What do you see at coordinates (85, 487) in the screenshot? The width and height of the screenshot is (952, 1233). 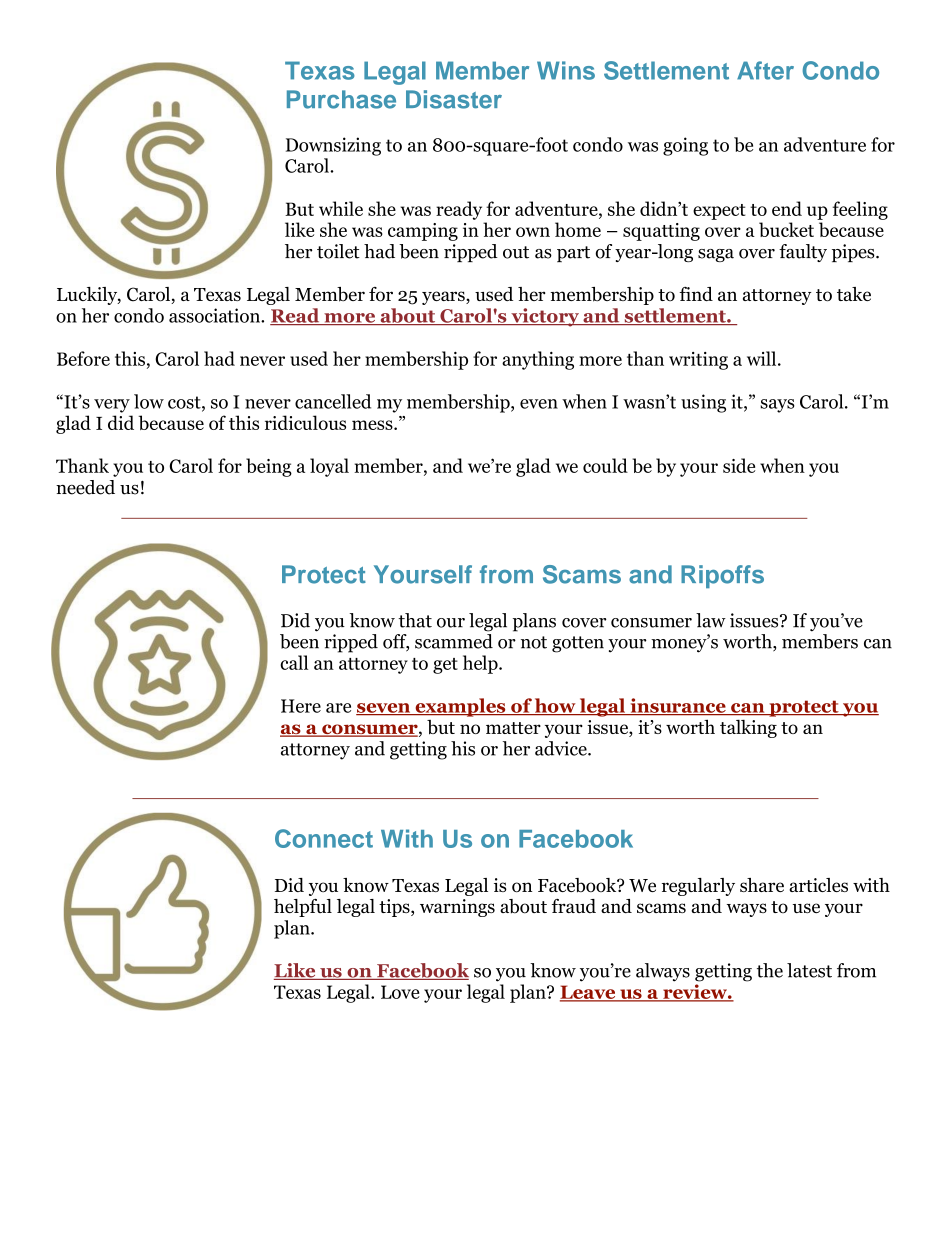 I see `needed` at bounding box center [85, 487].
